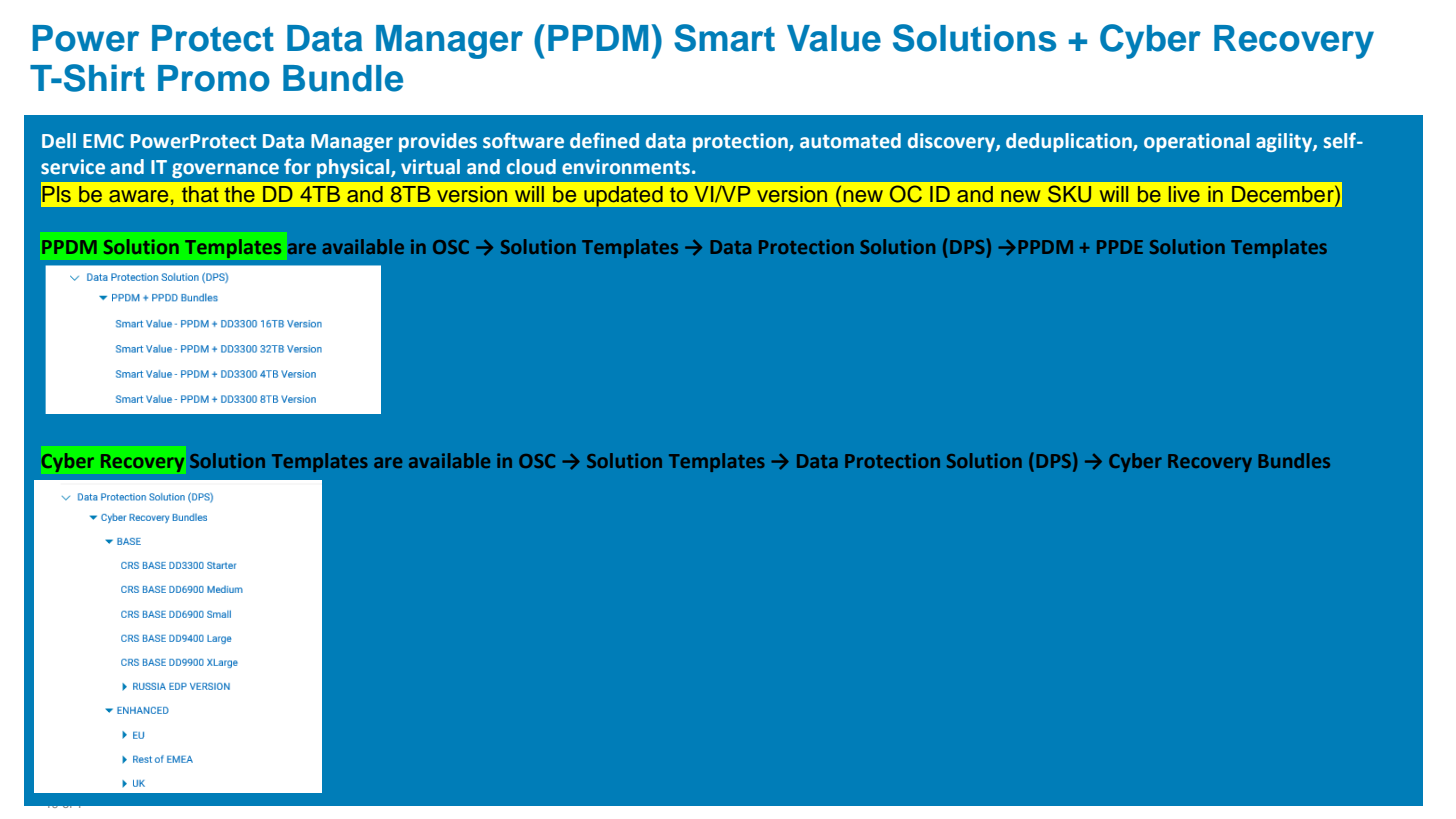 The height and width of the image is (819, 1456). What do you see at coordinates (523, 140) in the image?
I see `software` at bounding box center [523, 140].
